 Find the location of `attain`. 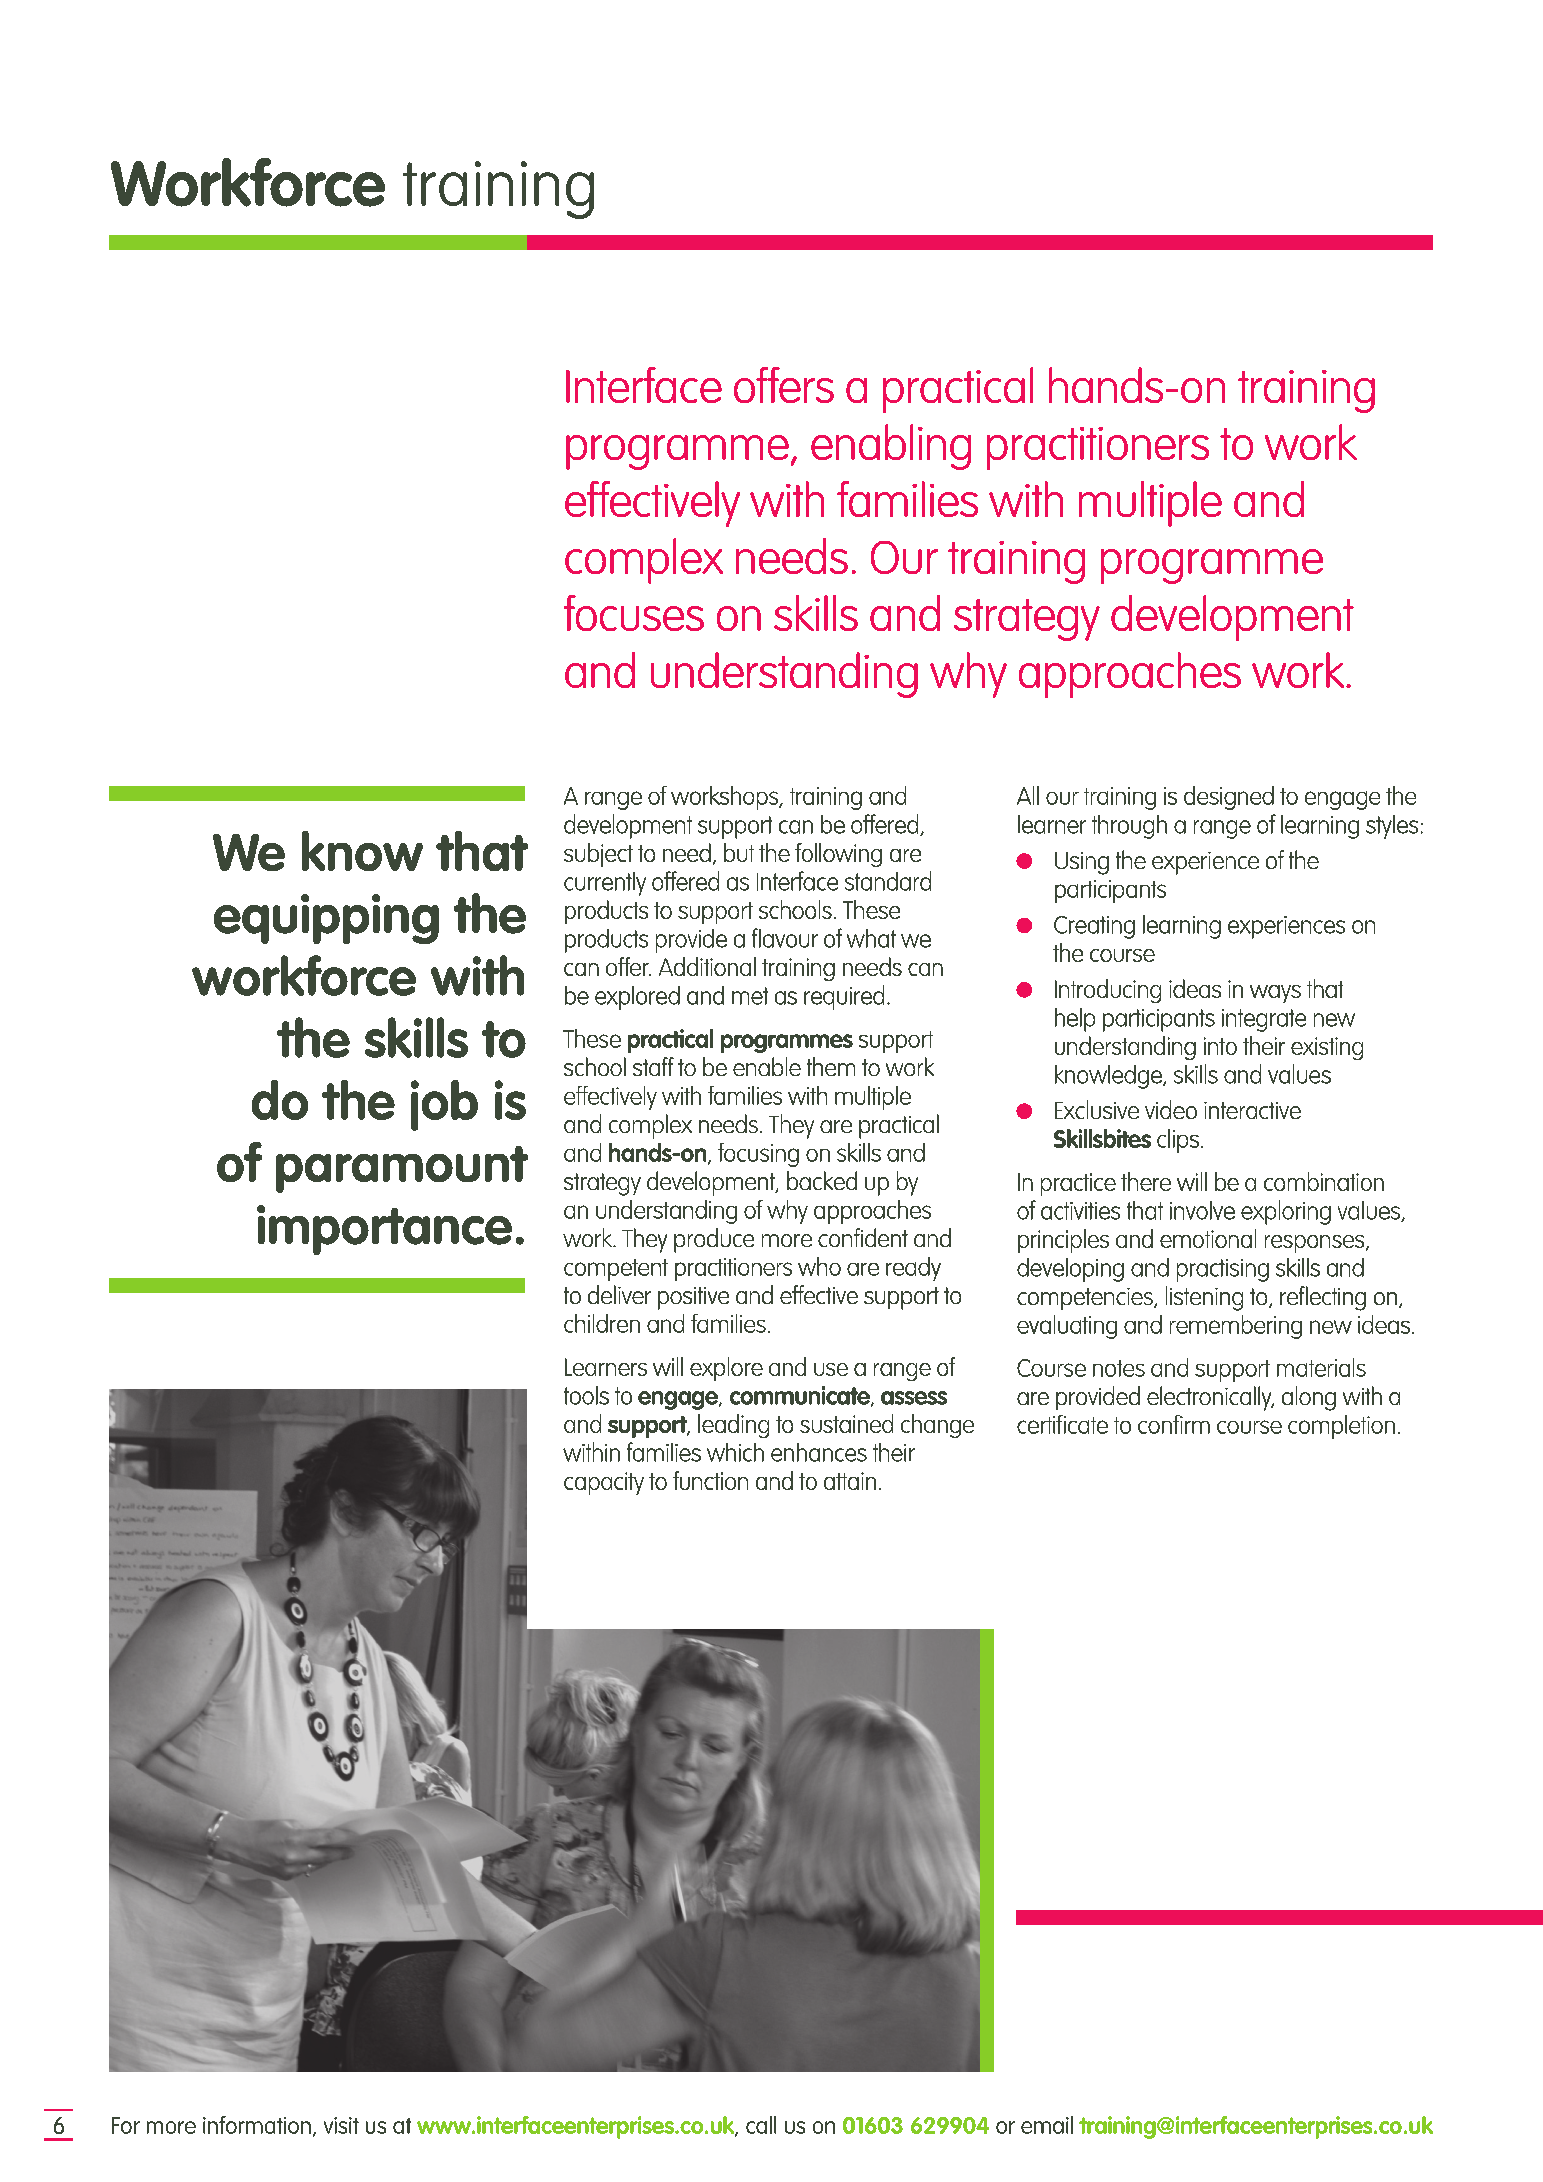

attain is located at coordinates (850, 1481).
